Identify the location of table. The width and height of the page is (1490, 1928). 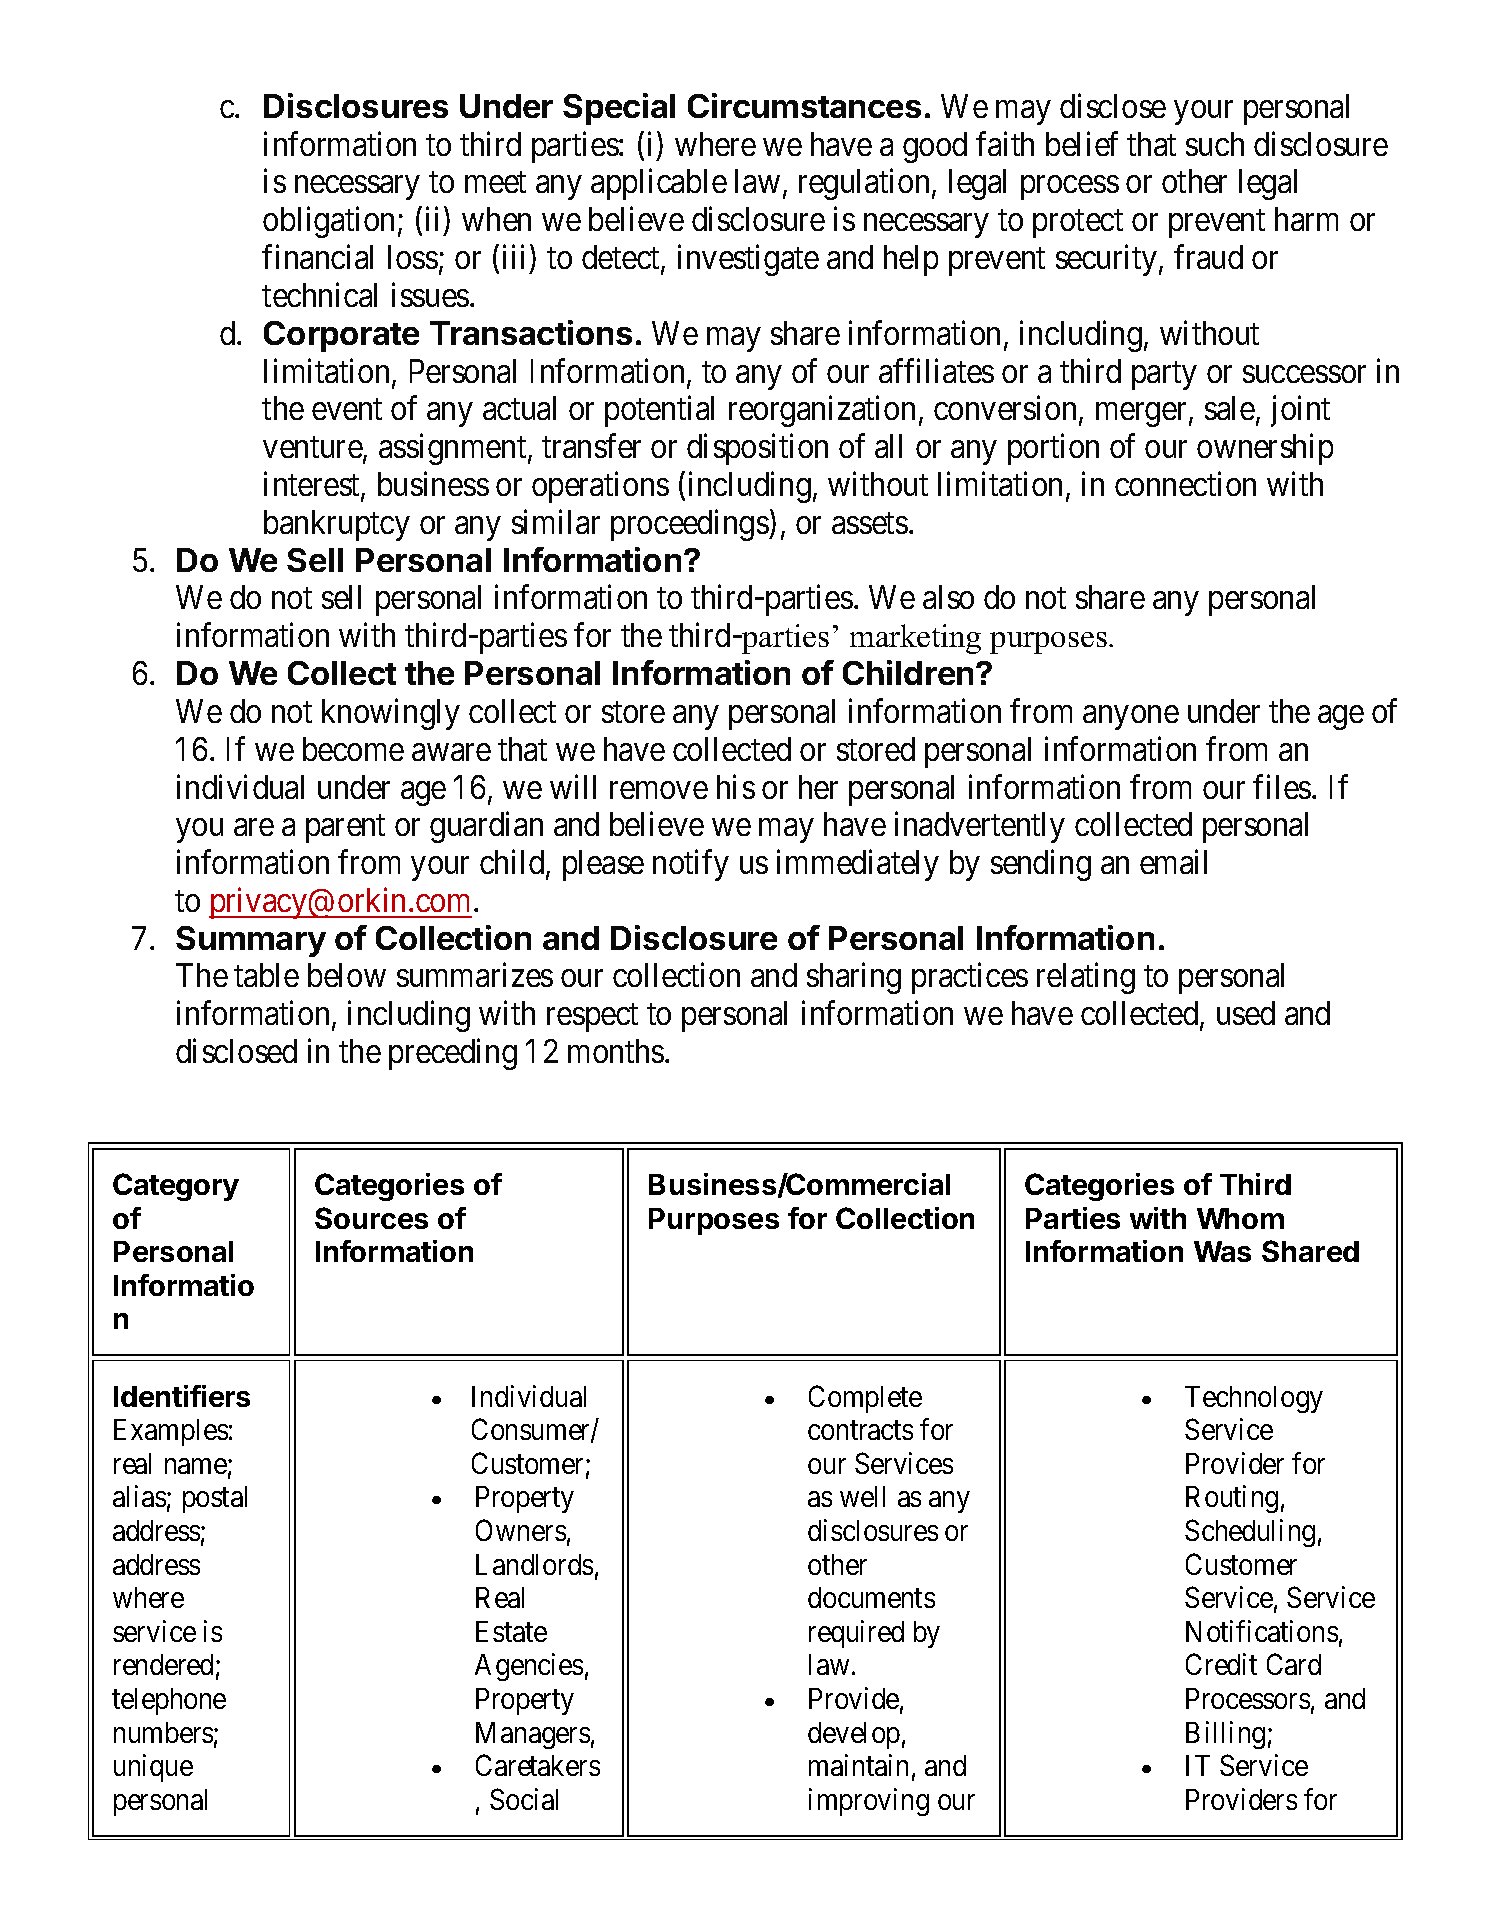
(266, 975).
